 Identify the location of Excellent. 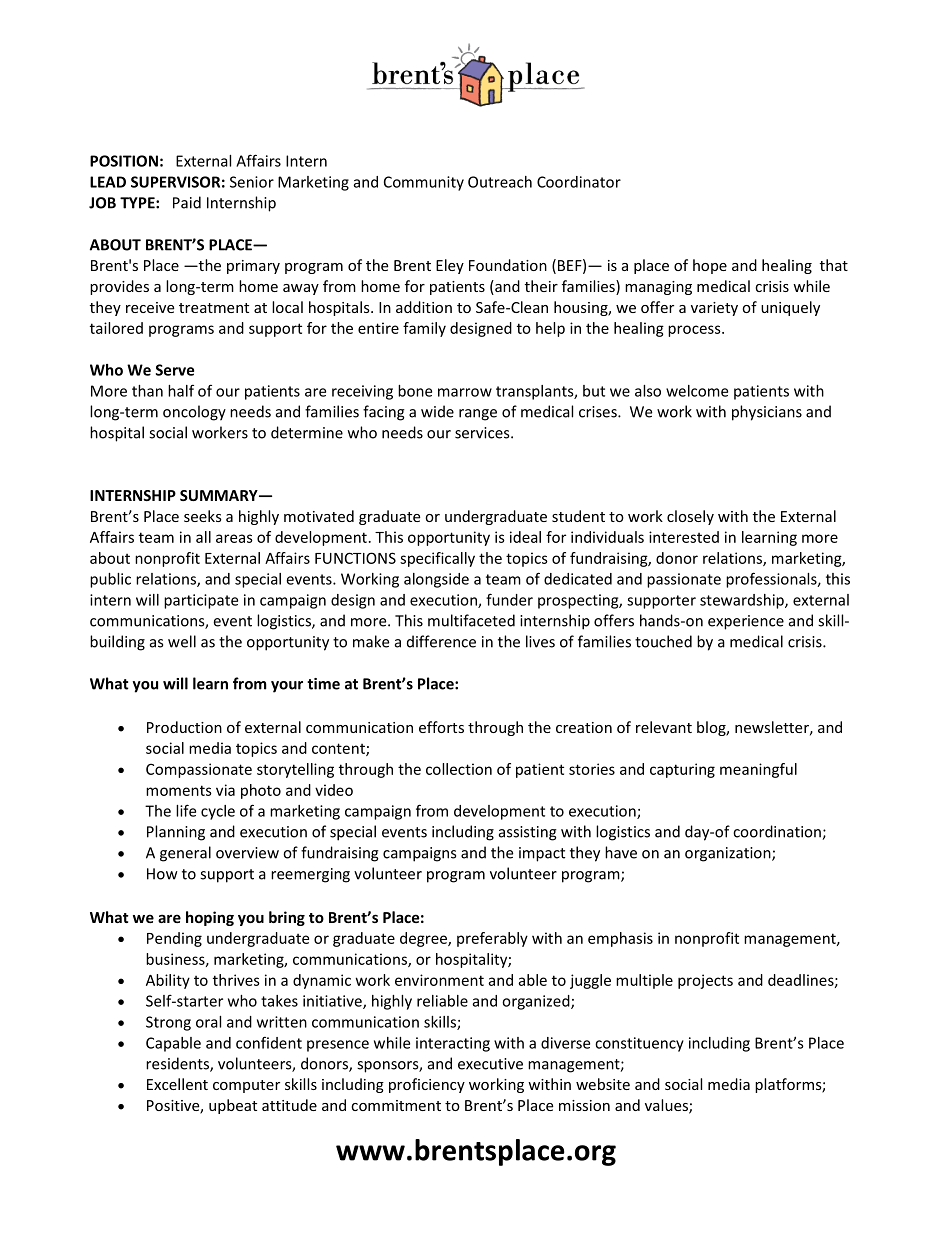
(177, 1084).
